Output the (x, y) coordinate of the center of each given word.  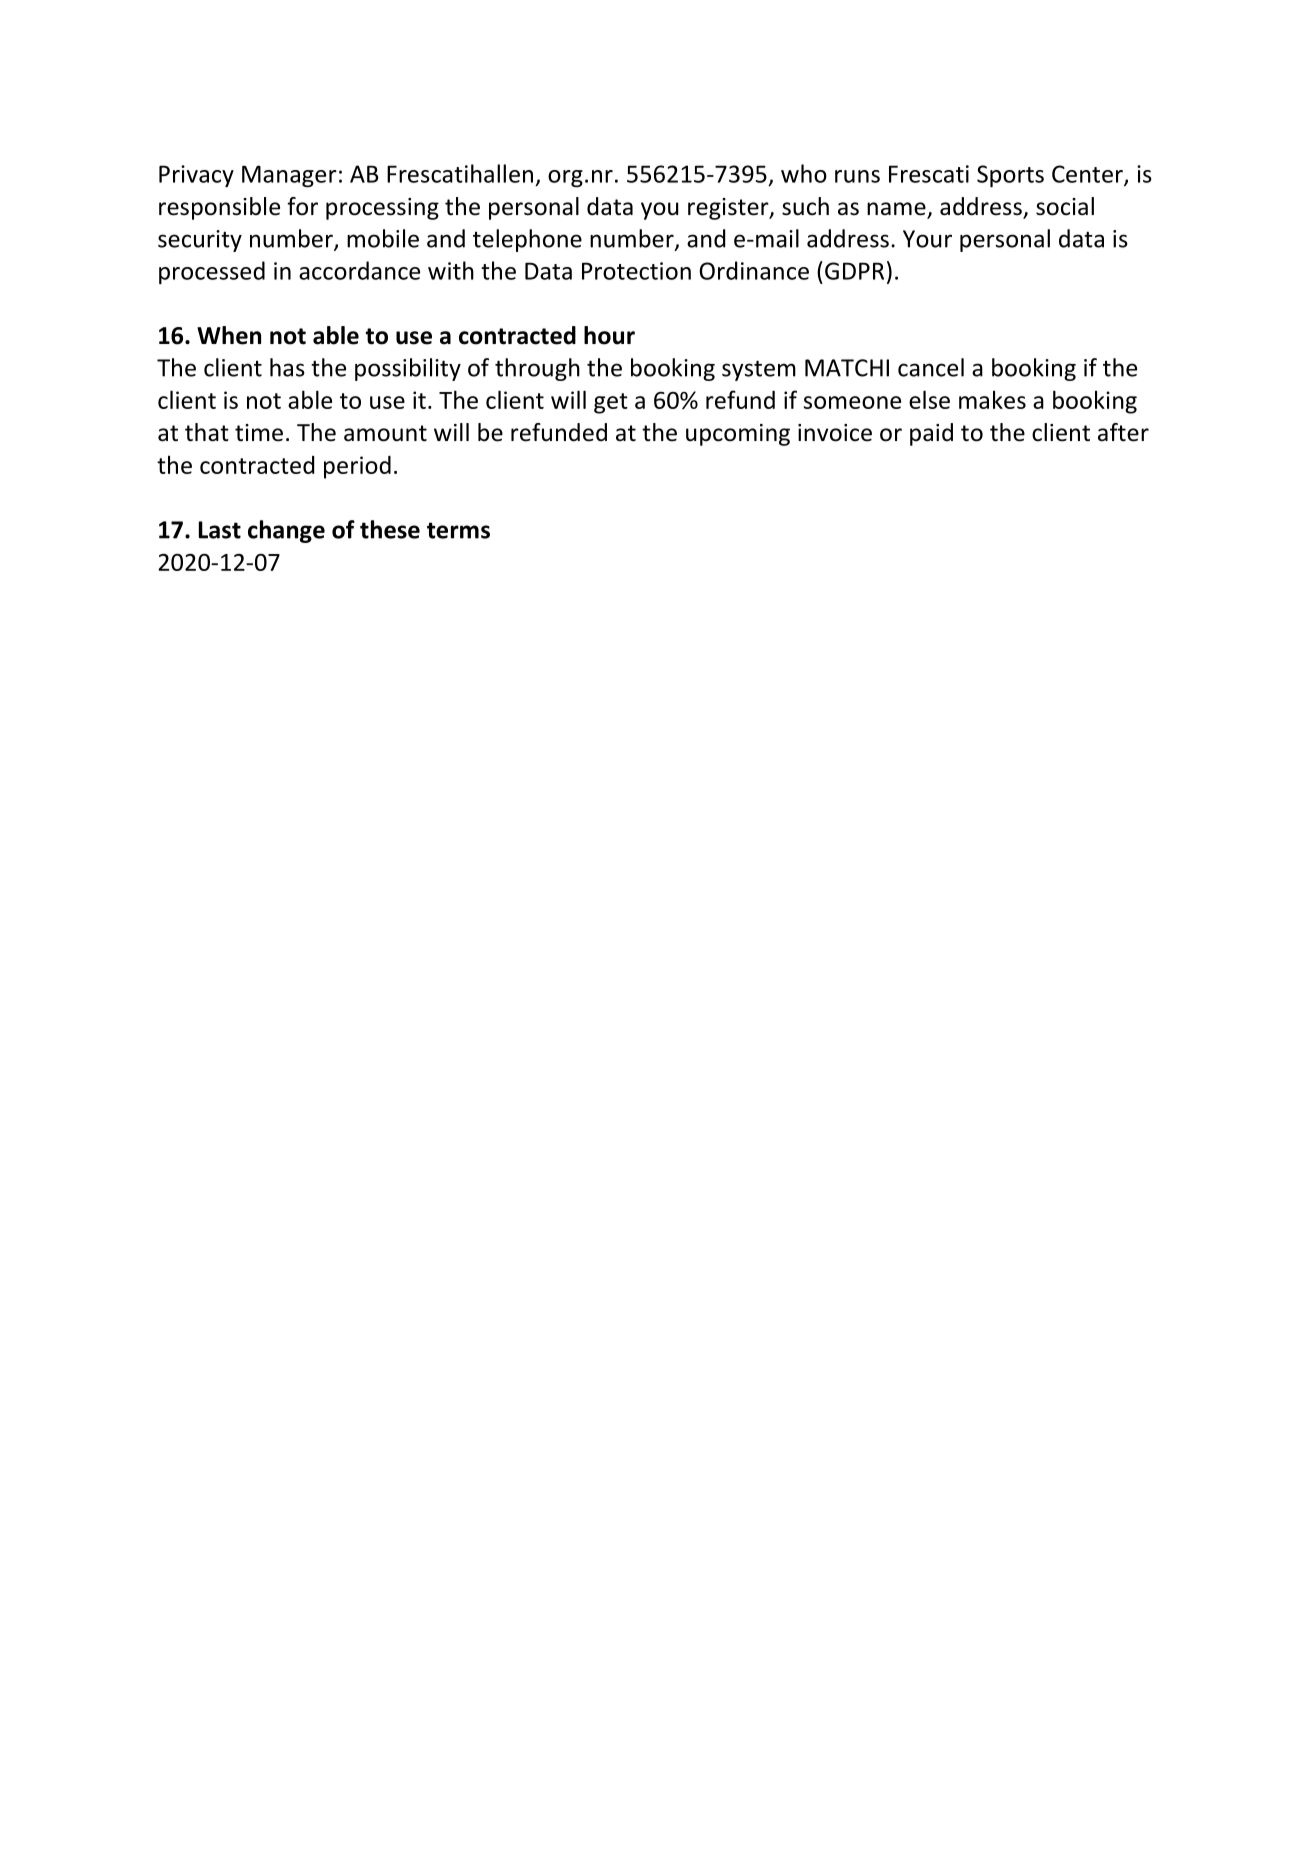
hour (609, 335)
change (286, 531)
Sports (1010, 176)
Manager (289, 176)
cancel (931, 367)
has (287, 367)
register (729, 209)
